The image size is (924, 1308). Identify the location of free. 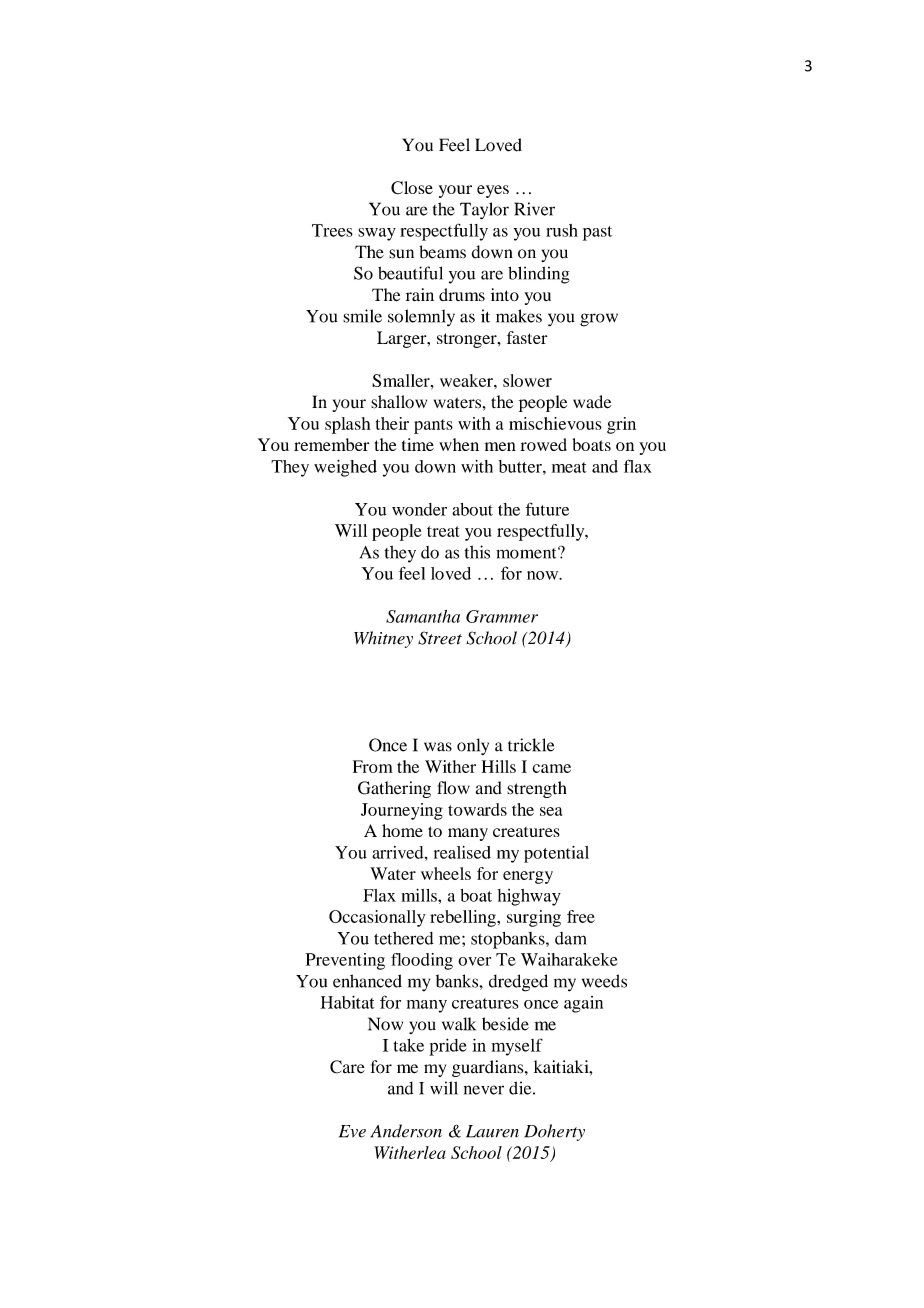
(581, 916).
